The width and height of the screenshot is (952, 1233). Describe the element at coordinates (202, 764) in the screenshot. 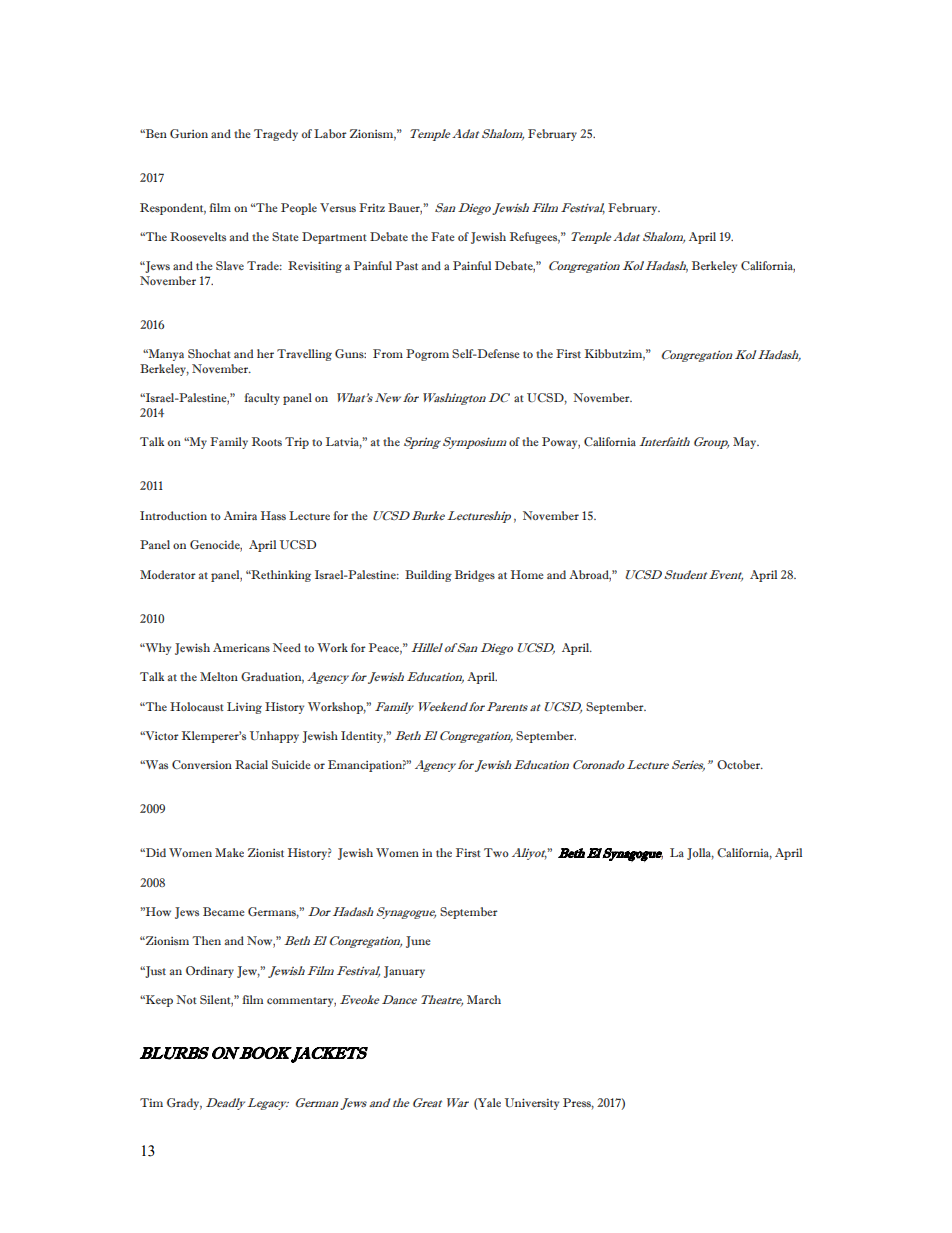

I see `Conversion` at that location.
